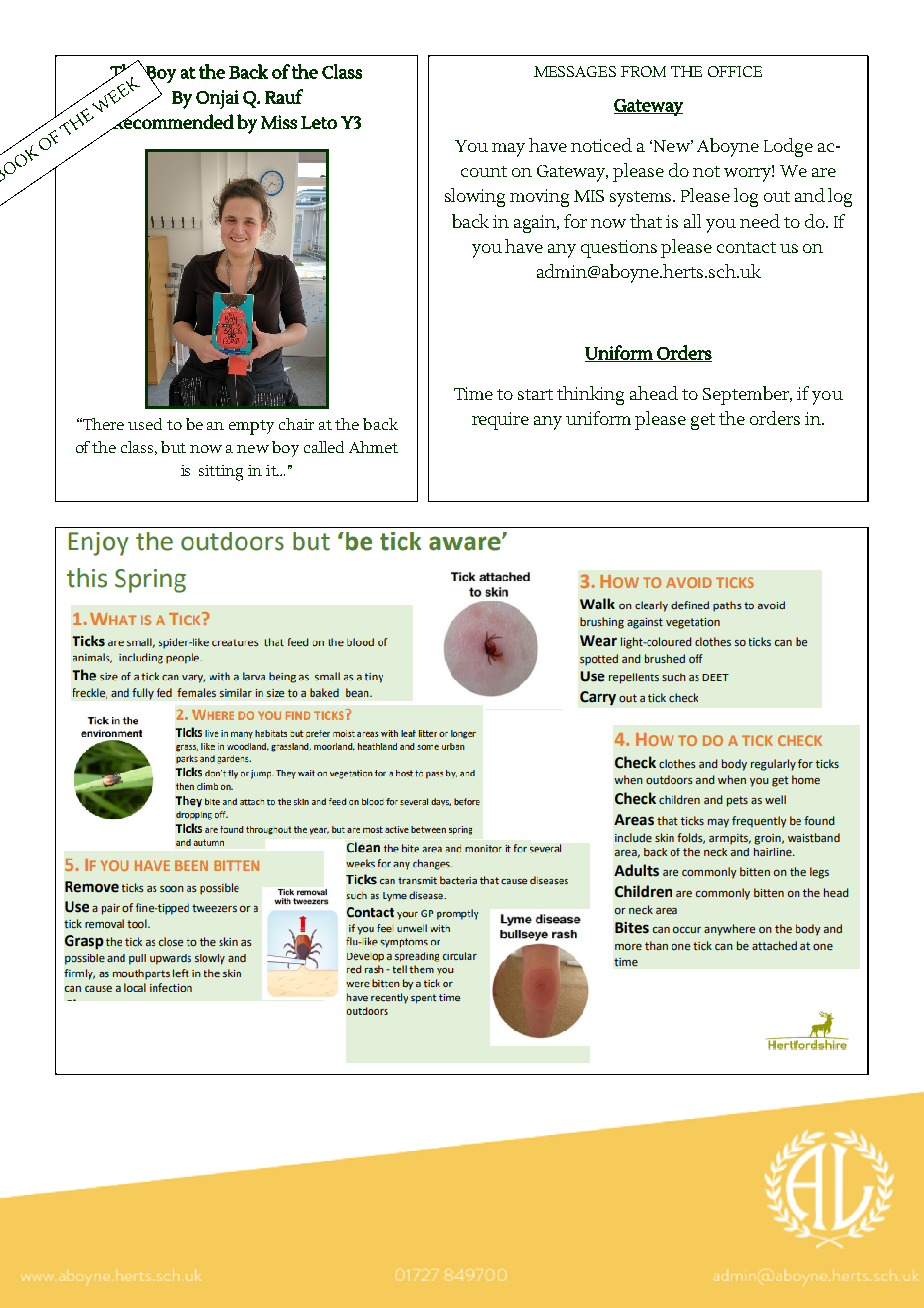 The height and width of the page is (1308, 924). What do you see at coordinates (221, 473) in the page?
I see `sitting` at bounding box center [221, 473].
